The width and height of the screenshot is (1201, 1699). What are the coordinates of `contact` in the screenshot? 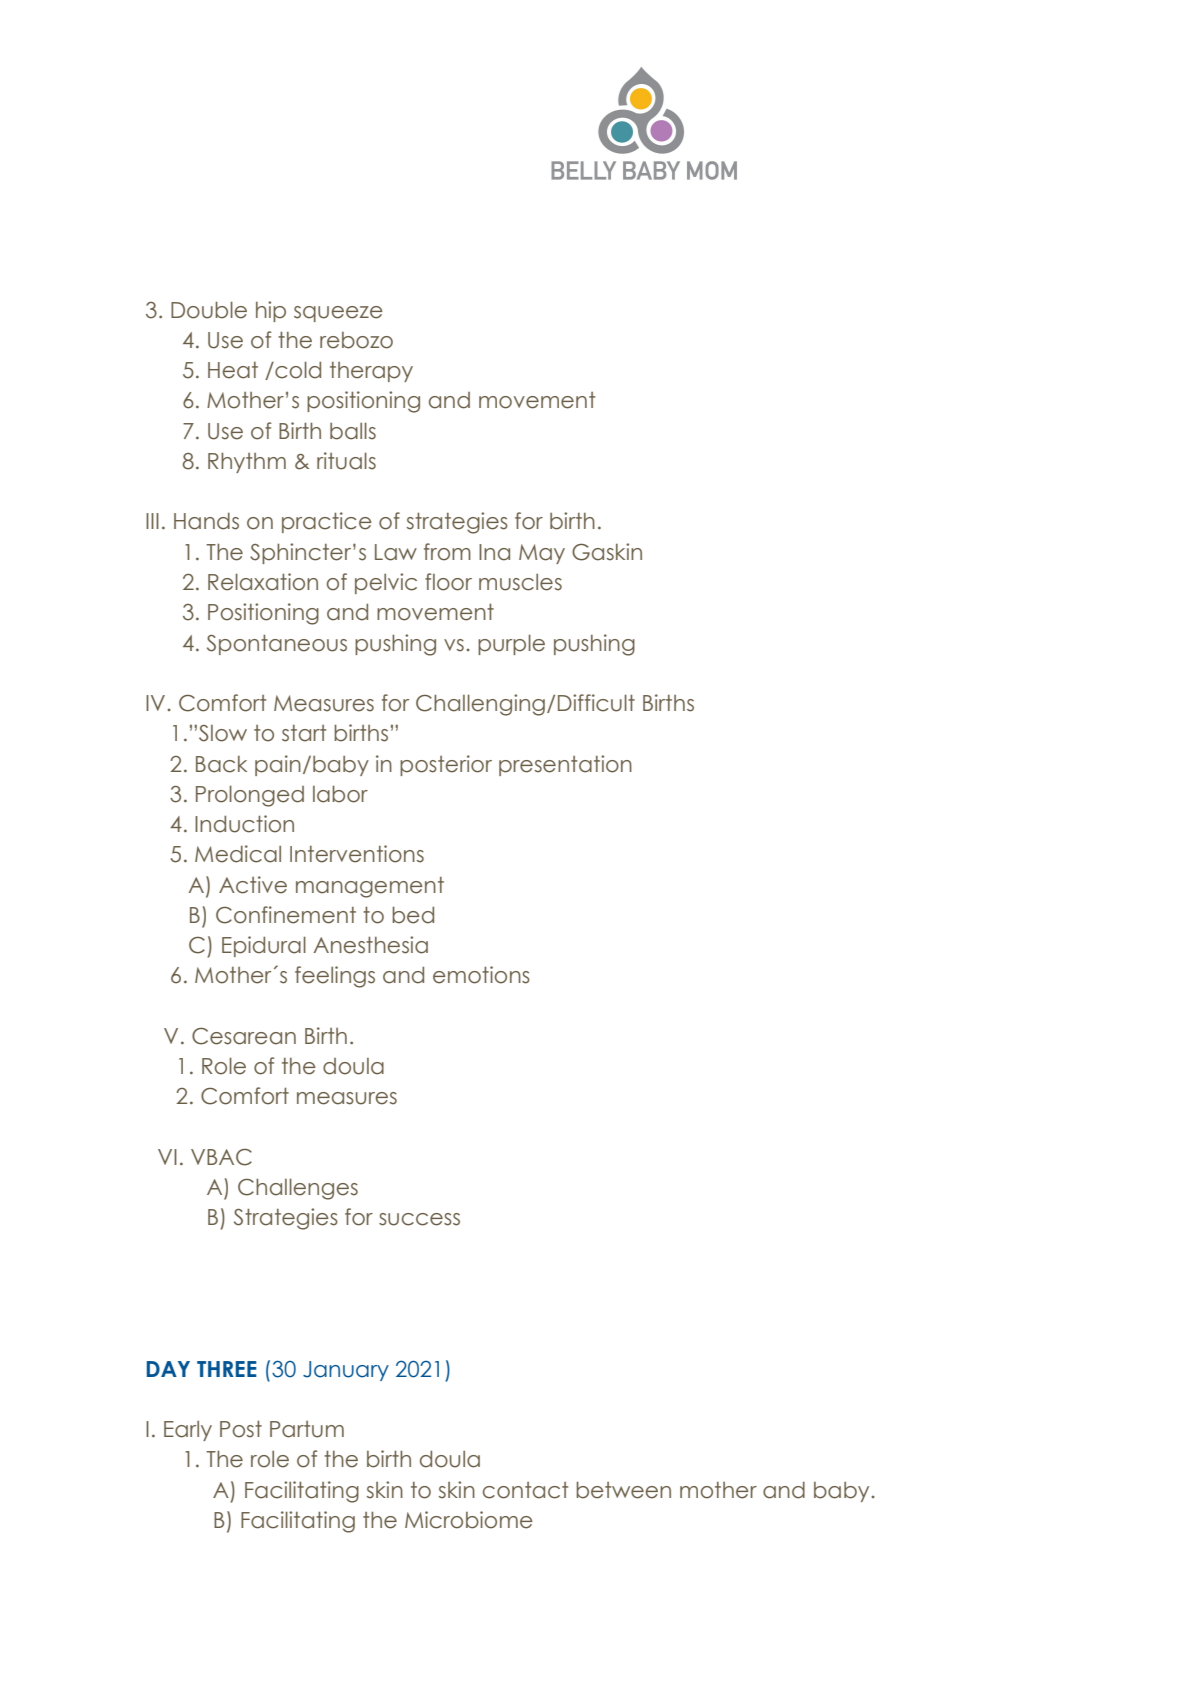 It's located at (525, 1490).
